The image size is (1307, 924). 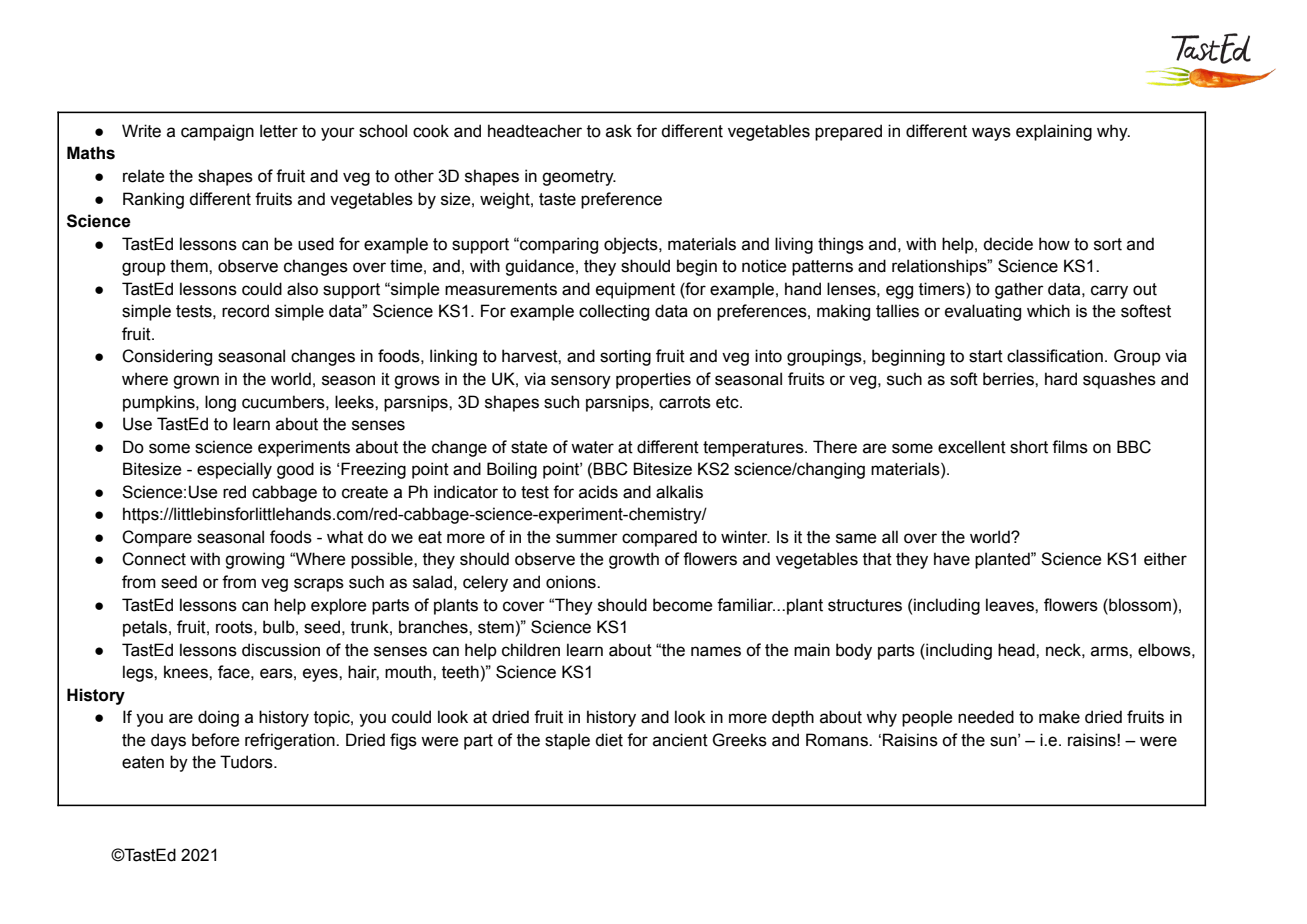 What do you see at coordinates (1019, 290) in the image?
I see `gather` at bounding box center [1019, 290].
